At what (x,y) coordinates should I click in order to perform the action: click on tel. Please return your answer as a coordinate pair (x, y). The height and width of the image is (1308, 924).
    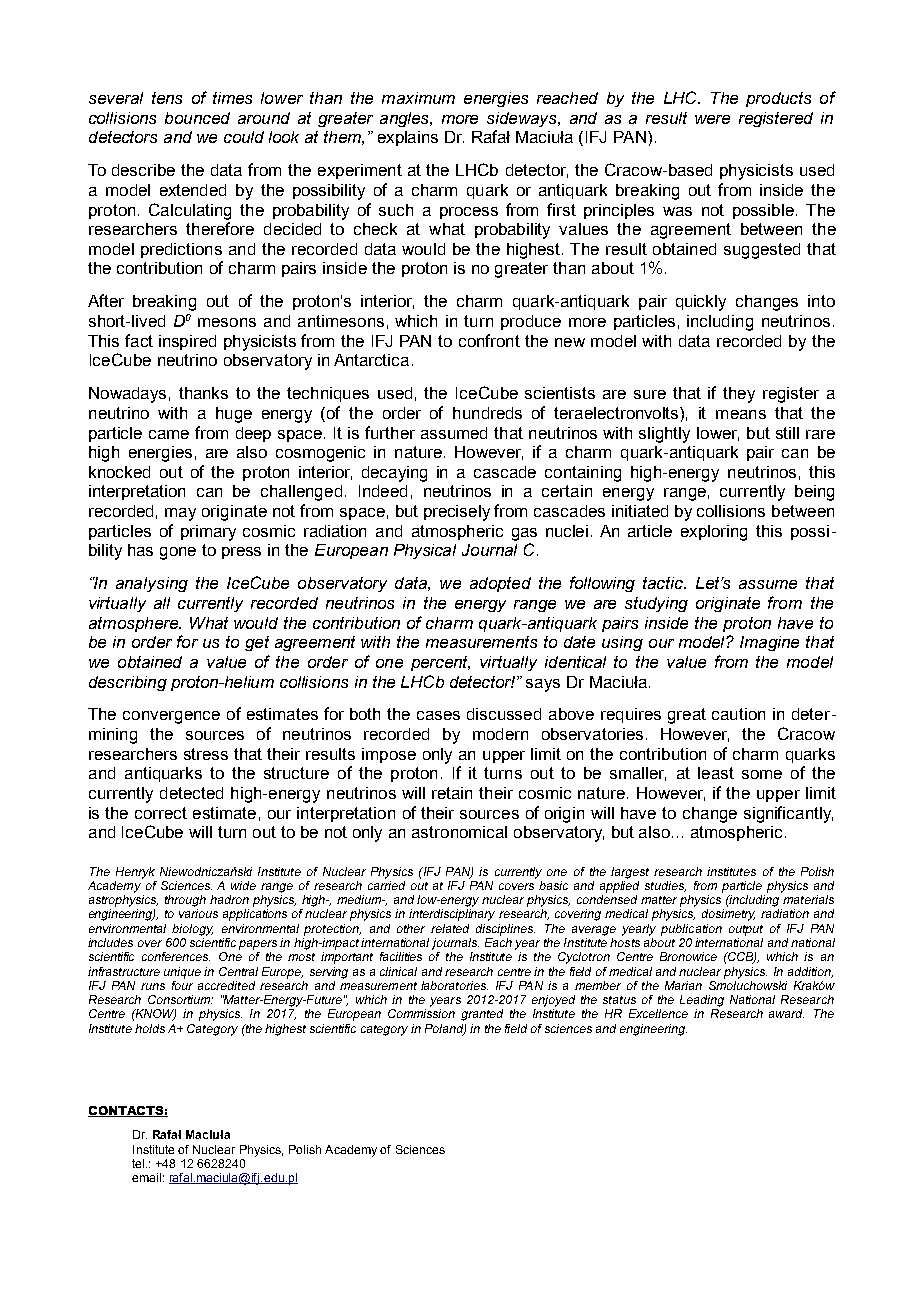
    Looking at the image, I should click on (139, 1163).
